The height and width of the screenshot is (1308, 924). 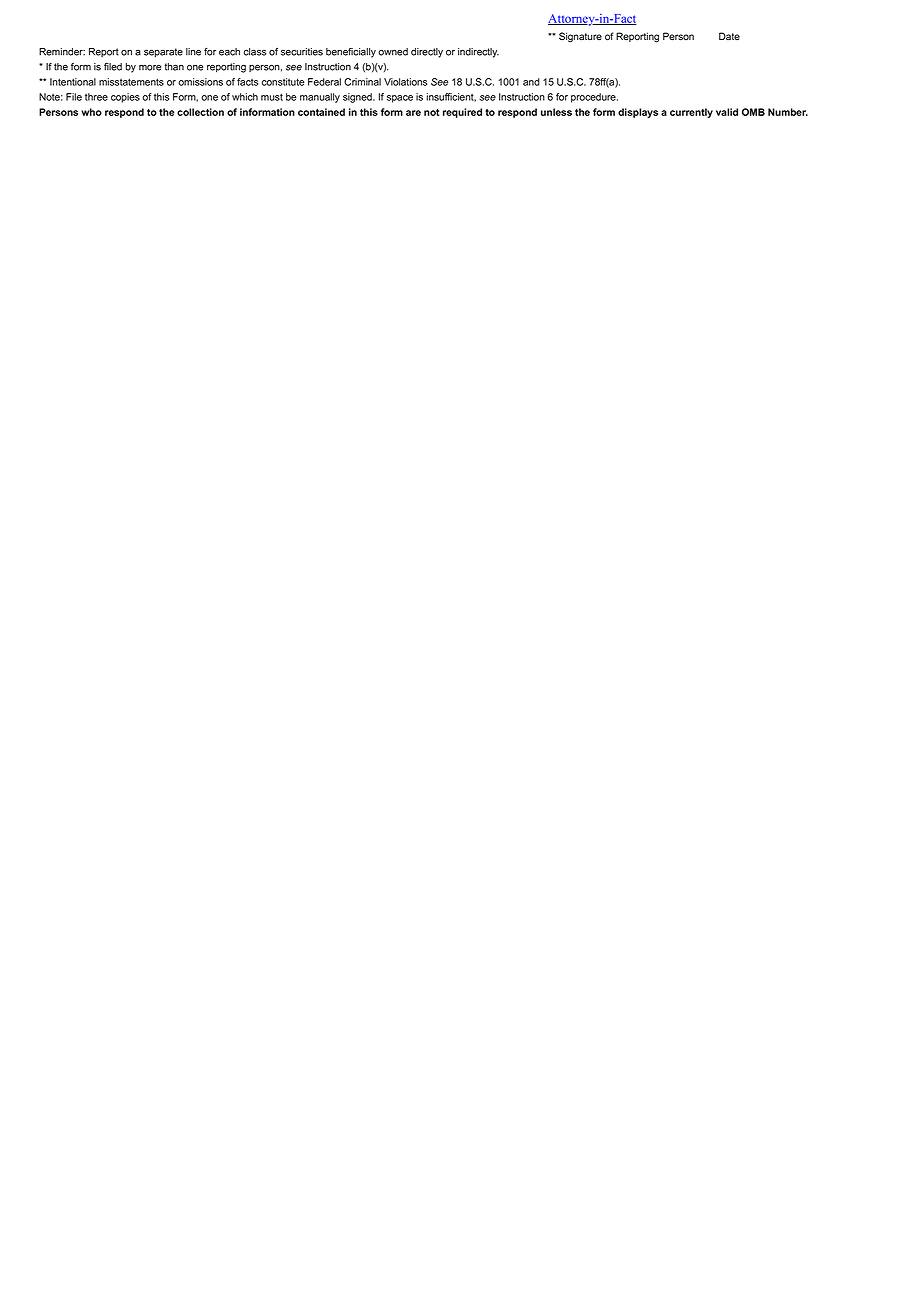 What do you see at coordinates (531, 82) in the screenshot?
I see `and` at bounding box center [531, 82].
